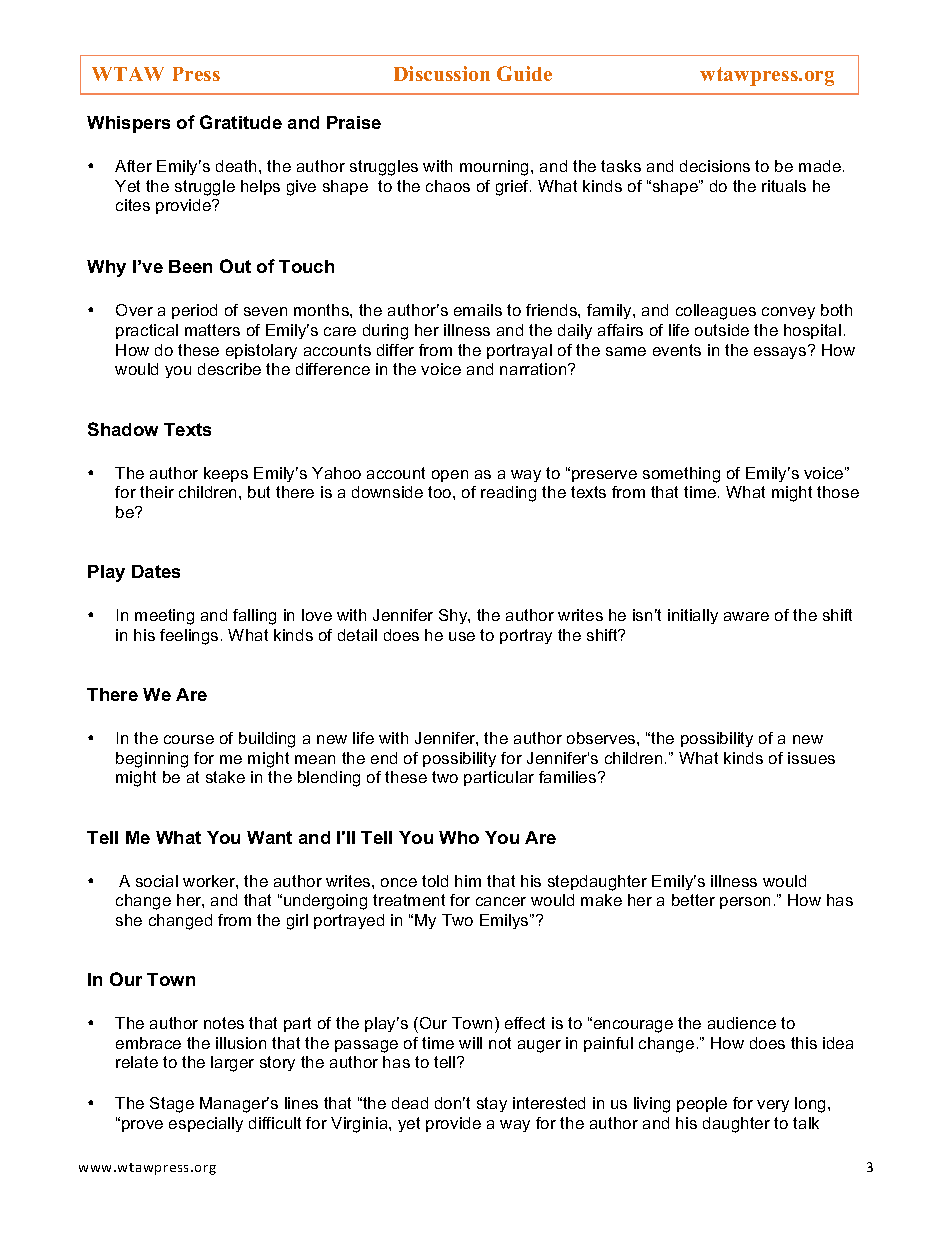 Image resolution: width=952 pixels, height=1233 pixels. I want to click on stay, so click(492, 1104).
